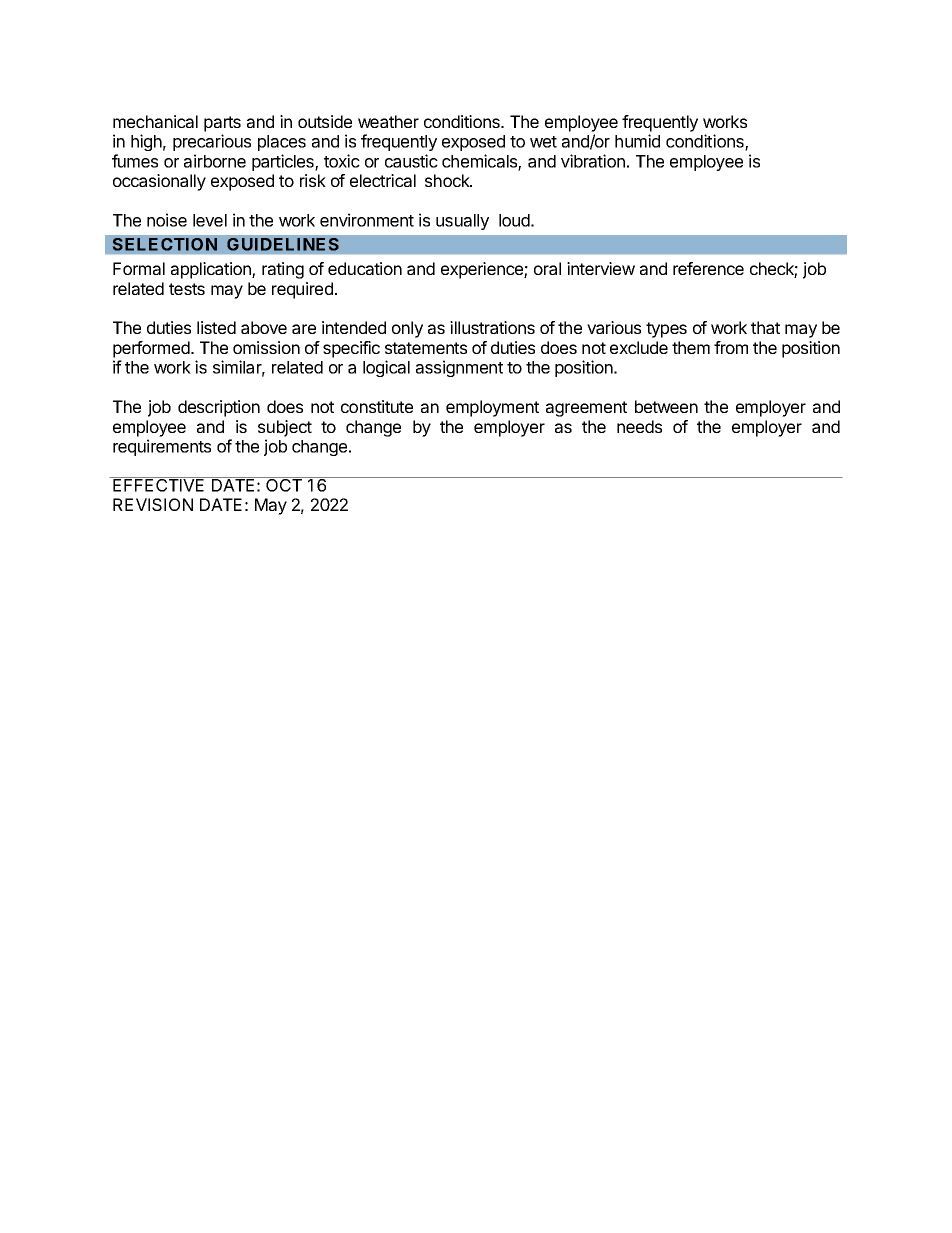  Describe the element at coordinates (637, 141) in the page. I see `humid` at that location.
